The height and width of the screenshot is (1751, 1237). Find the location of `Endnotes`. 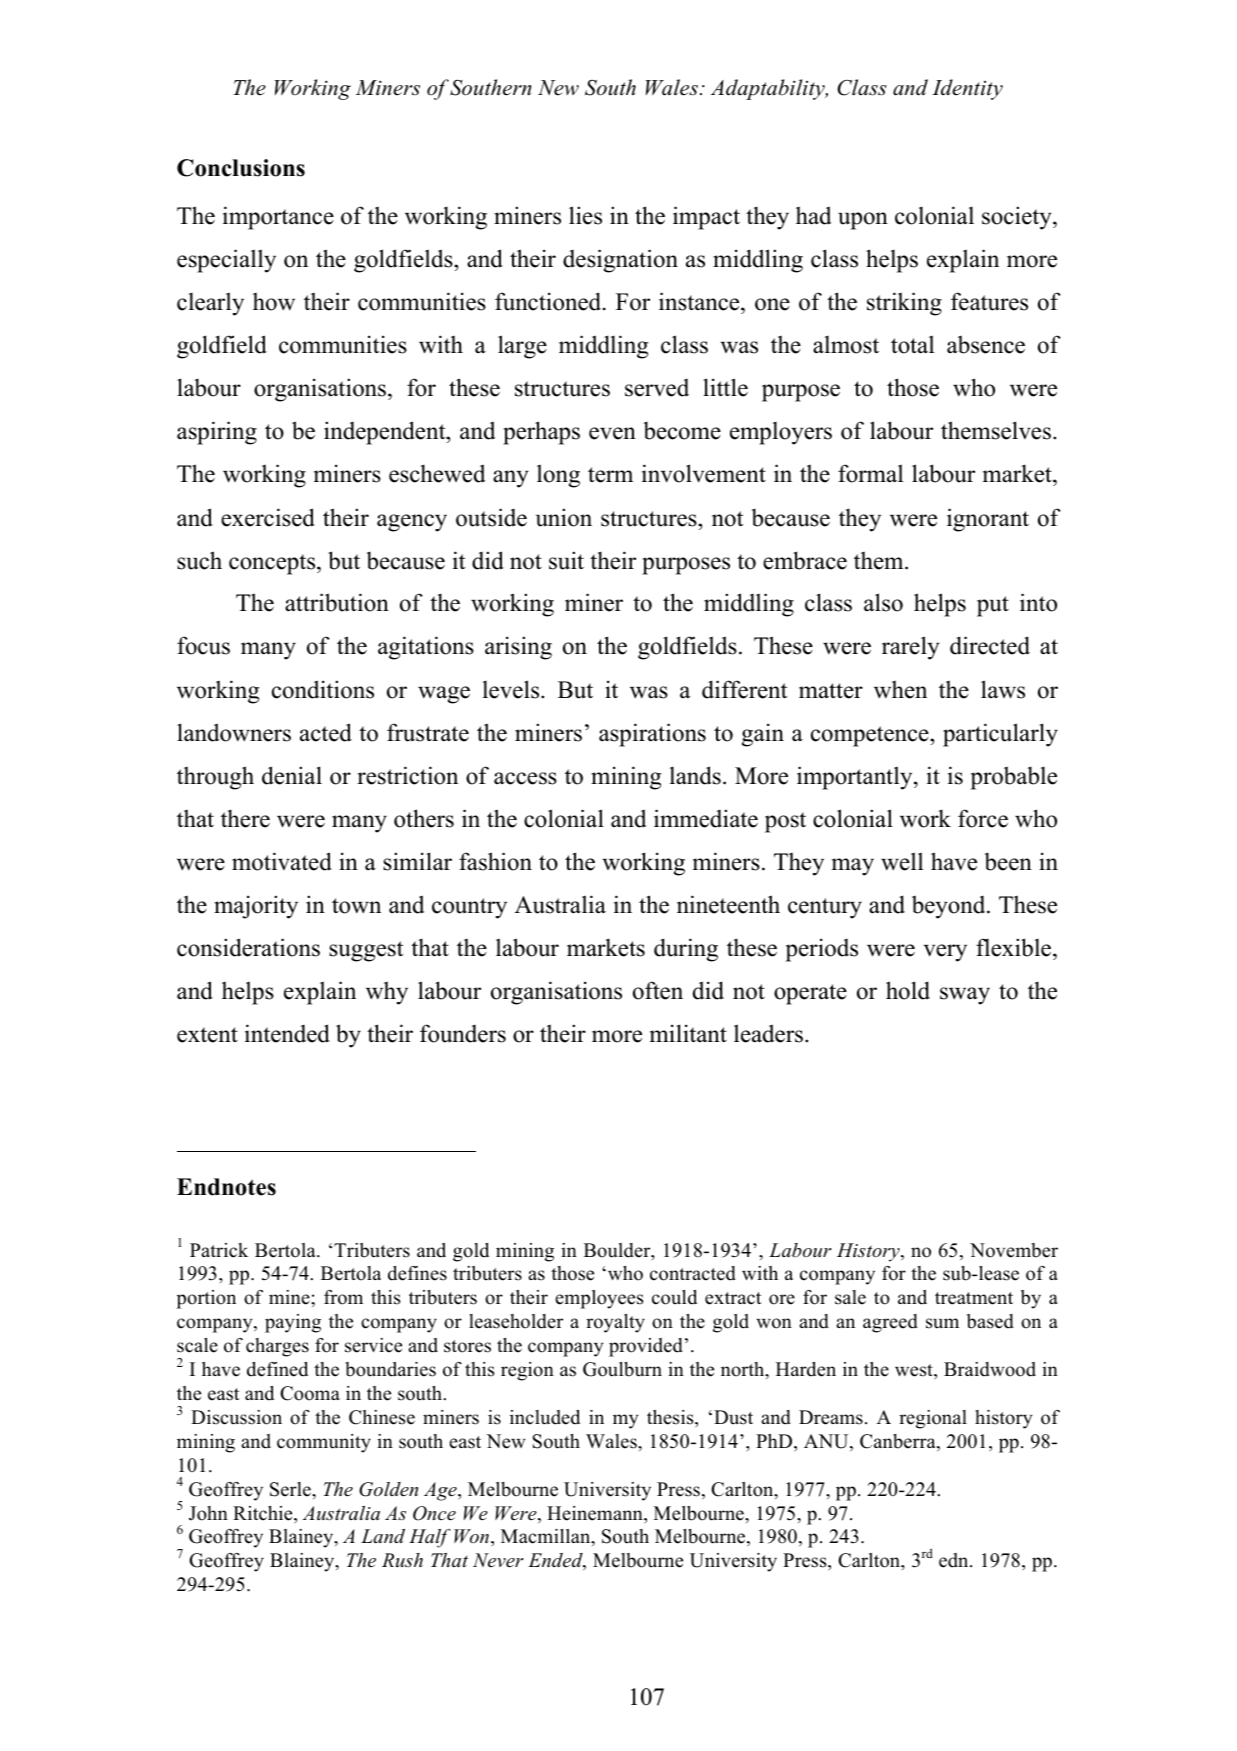

Endnotes is located at coordinates (226, 1187).
